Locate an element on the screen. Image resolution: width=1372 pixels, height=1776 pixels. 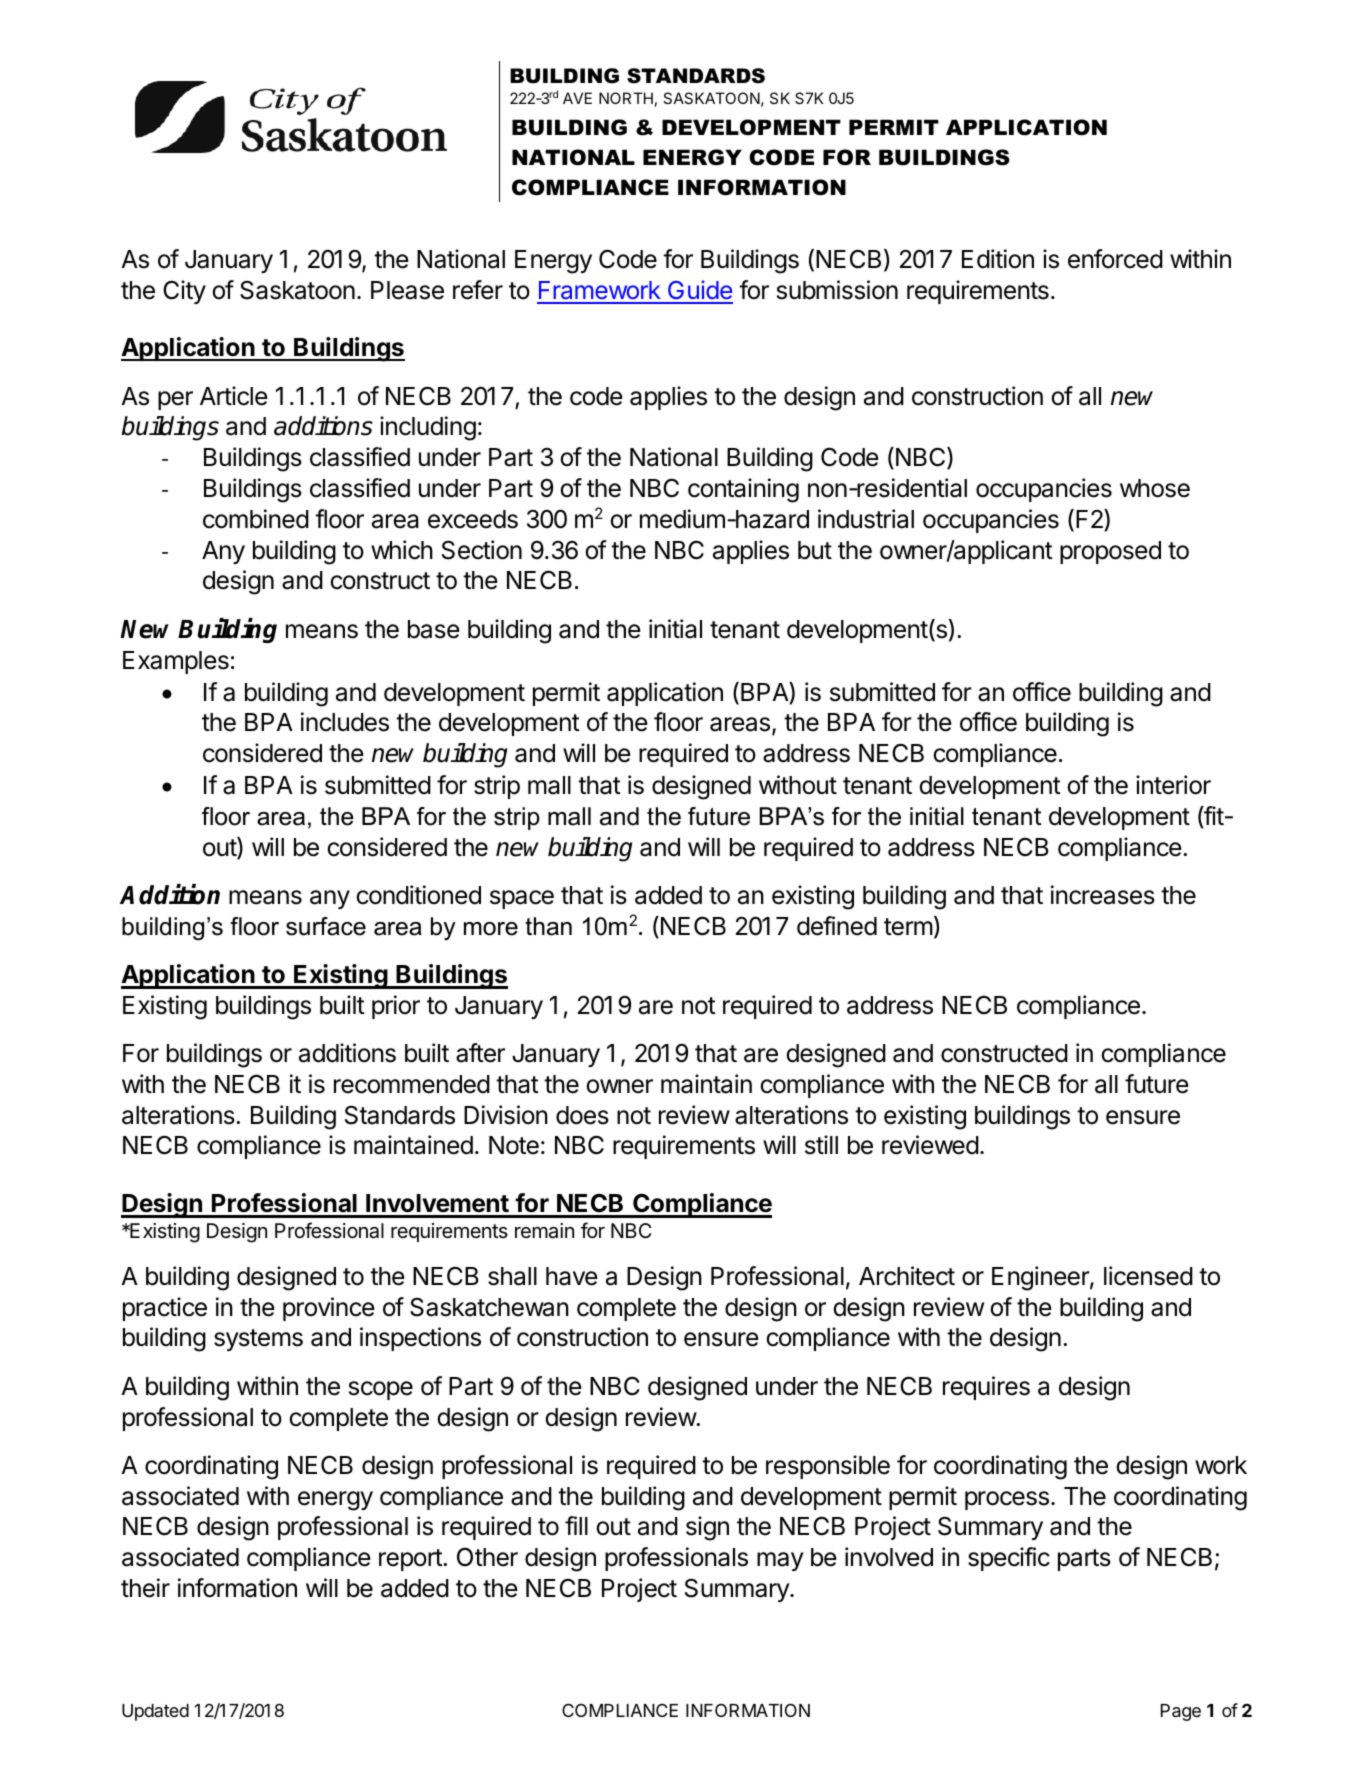
licensed is located at coordinates (1148, 1276).
